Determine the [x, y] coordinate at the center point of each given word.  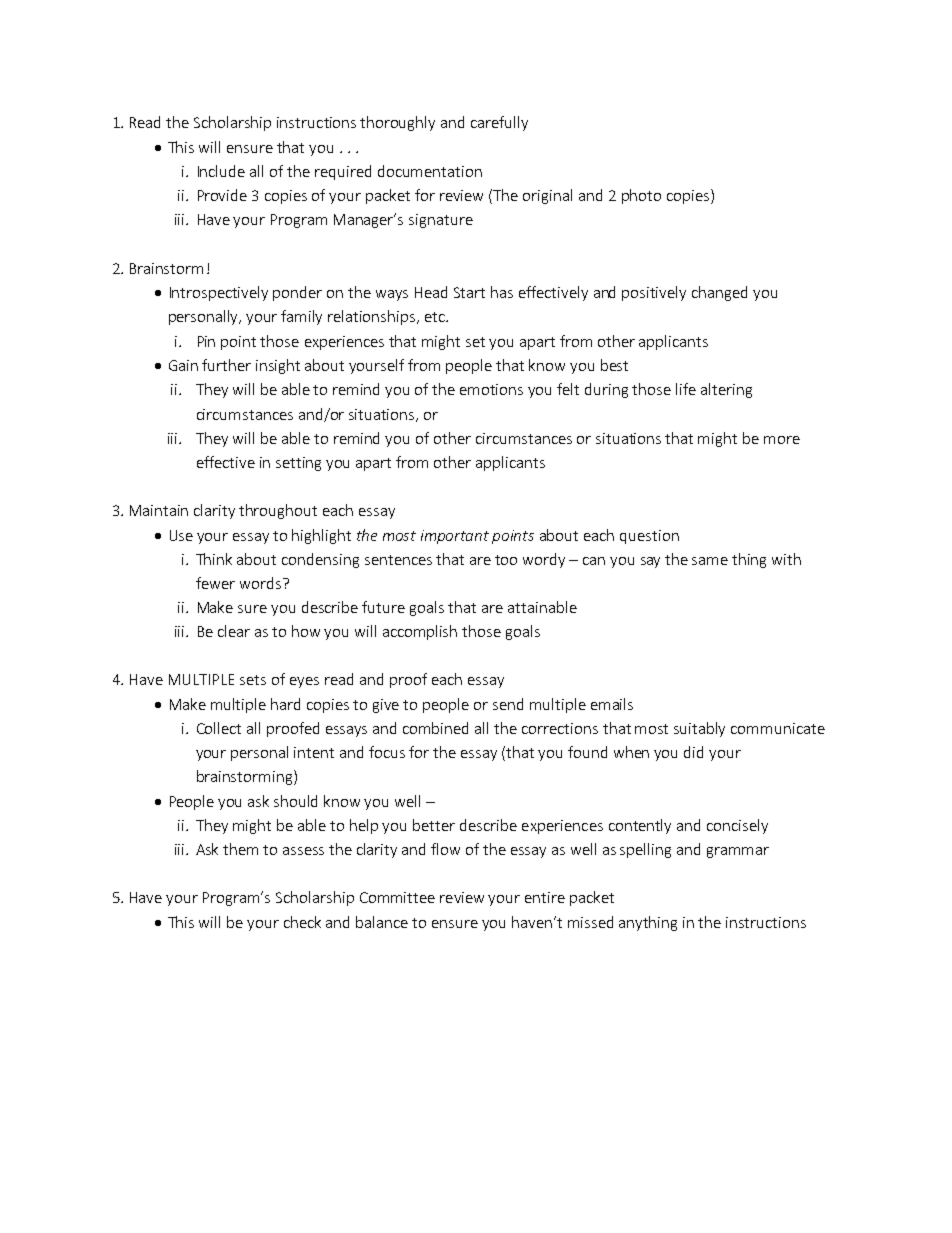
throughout [278, 511]
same [710, 561]
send [508, 704]
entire [545, 897]
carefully [499, 123]
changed [719, 293]
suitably [699, 729]
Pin [206, 341]
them [240, 849]
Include [221, 171]
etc [436, 317]
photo [641, 196]
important [455, 537]
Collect [219, 728]
